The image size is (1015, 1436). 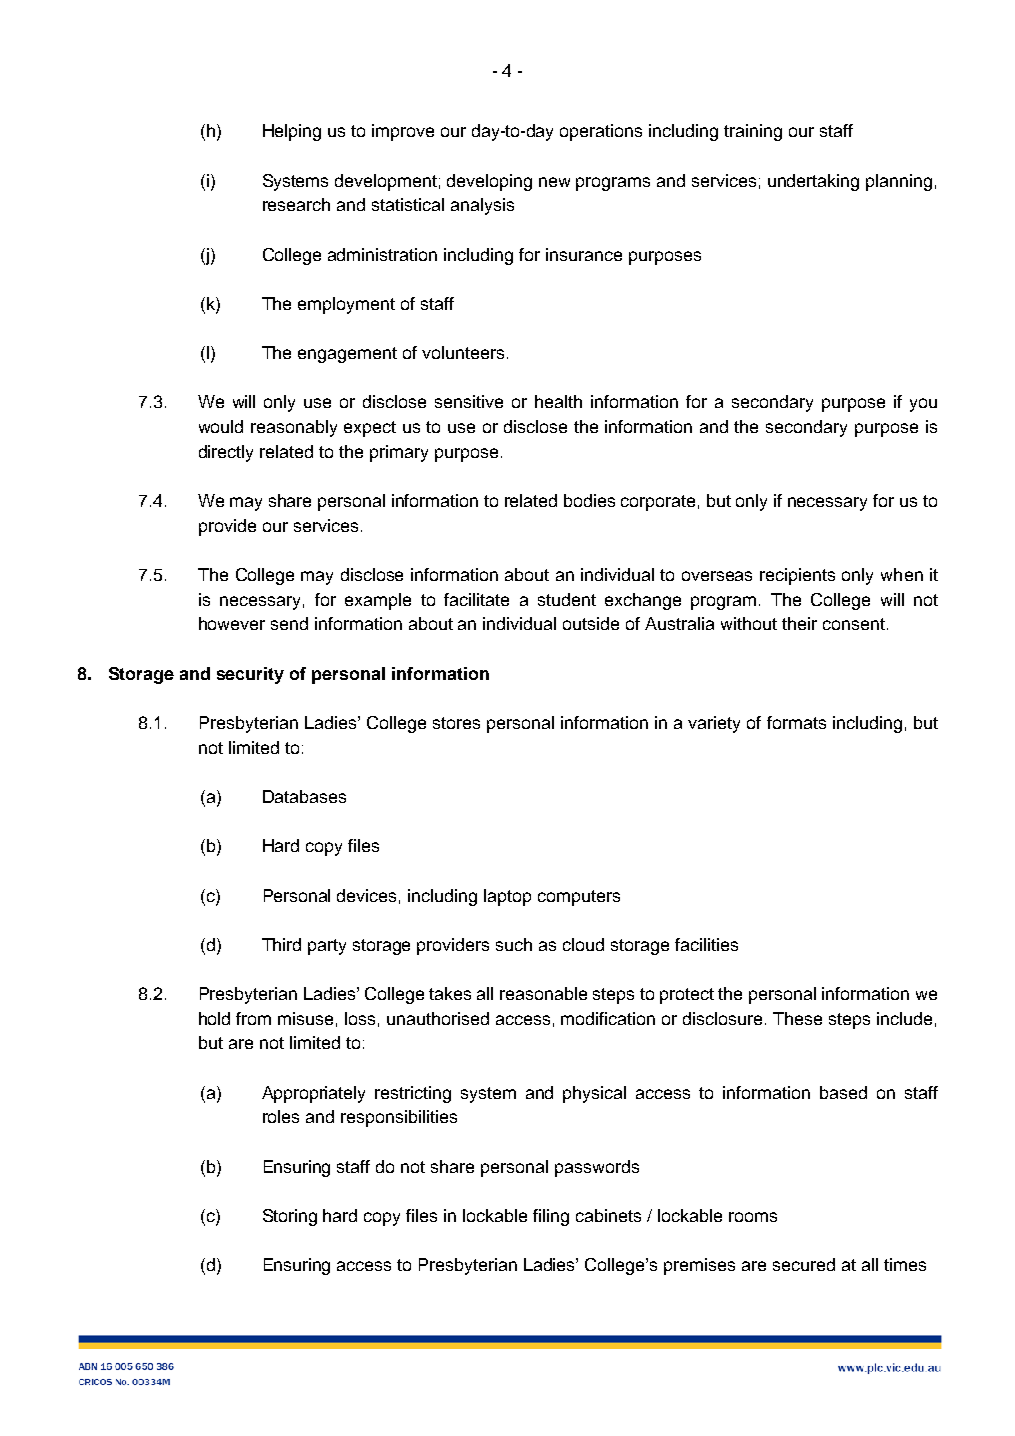 What do you see at coordinates (281, 944) in the screenshot?
I see `Third` at bounding box center [281, 944].
